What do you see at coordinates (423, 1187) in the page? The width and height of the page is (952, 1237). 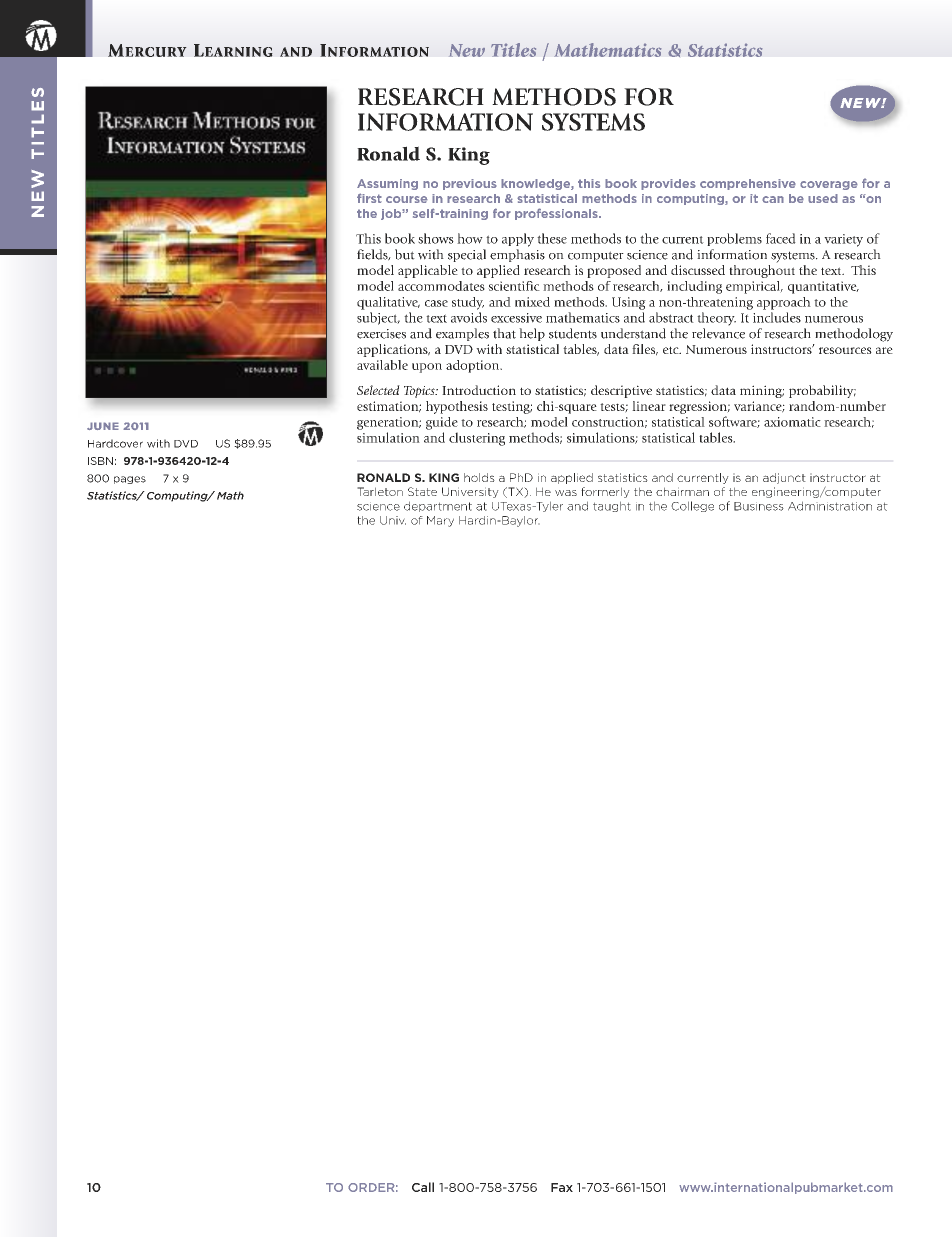 I see `Call` at bounding box center [423, 1187].
